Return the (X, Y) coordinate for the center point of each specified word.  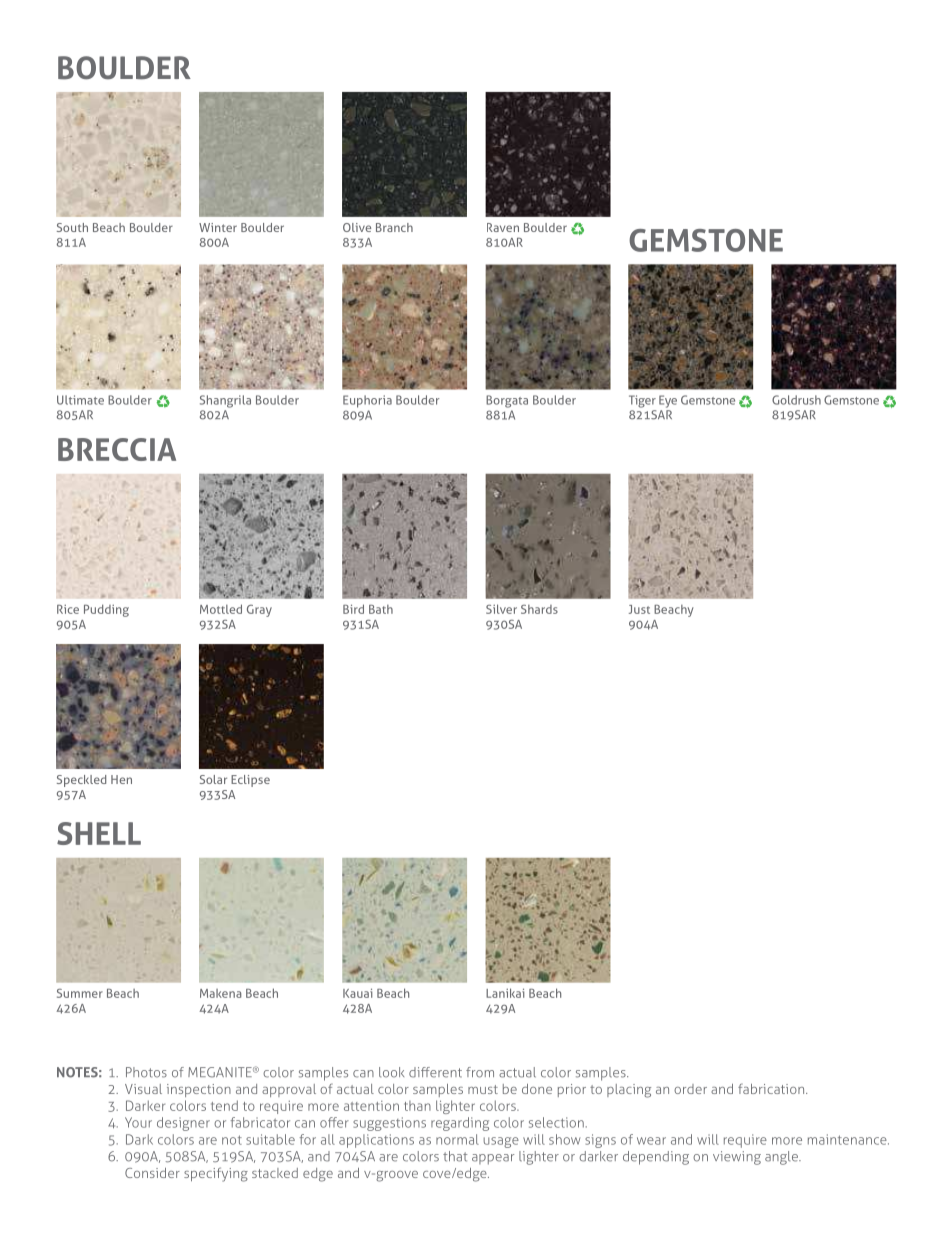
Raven (503, 227)
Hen (121, 779)
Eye (668, 401)
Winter (218, 227)
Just (639, 609)
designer (183, 1124)
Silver (501, 609)
